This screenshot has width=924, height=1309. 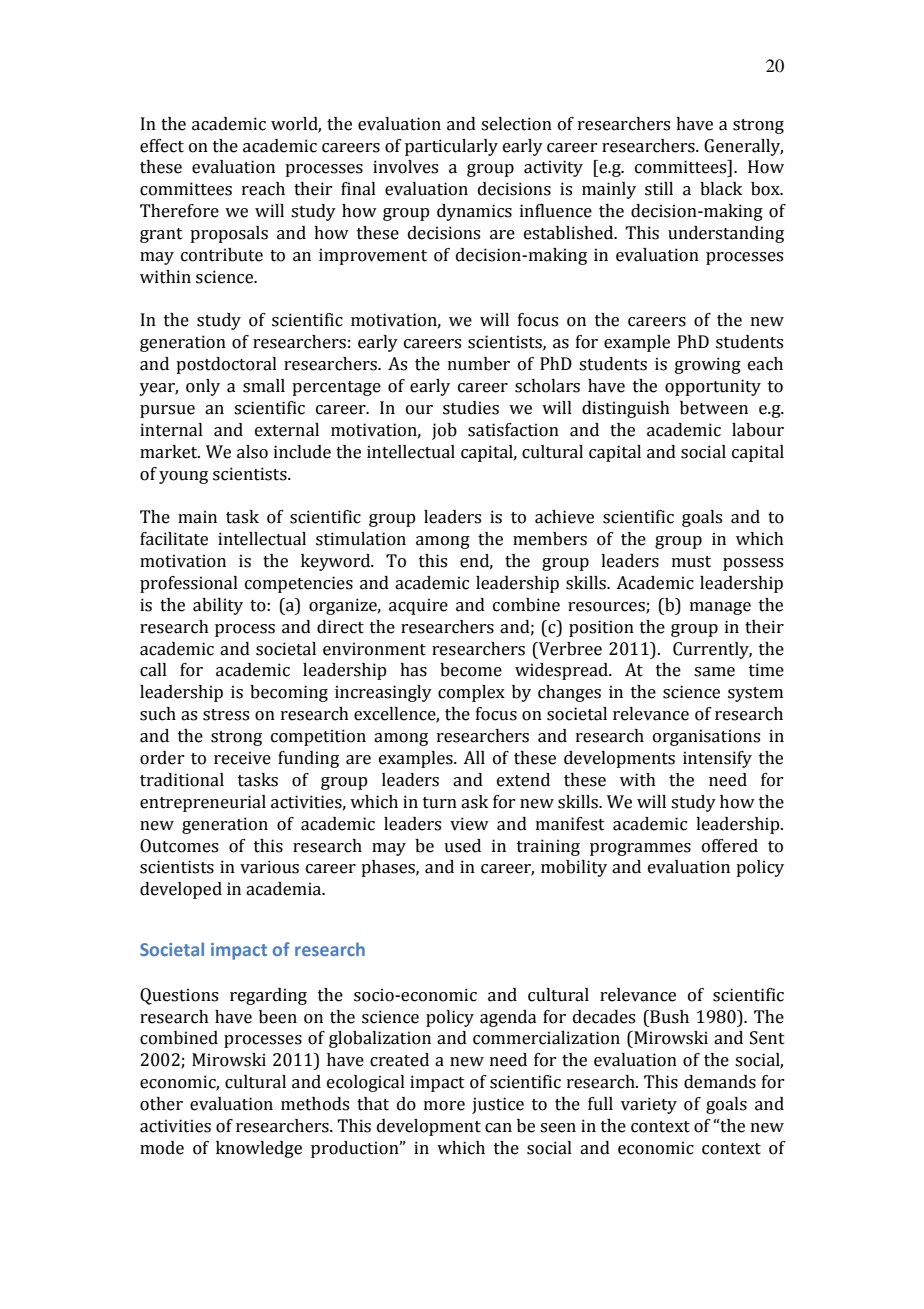 What do you see at coordinates (720, 608) in the screenshot?
I see `manage` at bounding box center [720, 608].
